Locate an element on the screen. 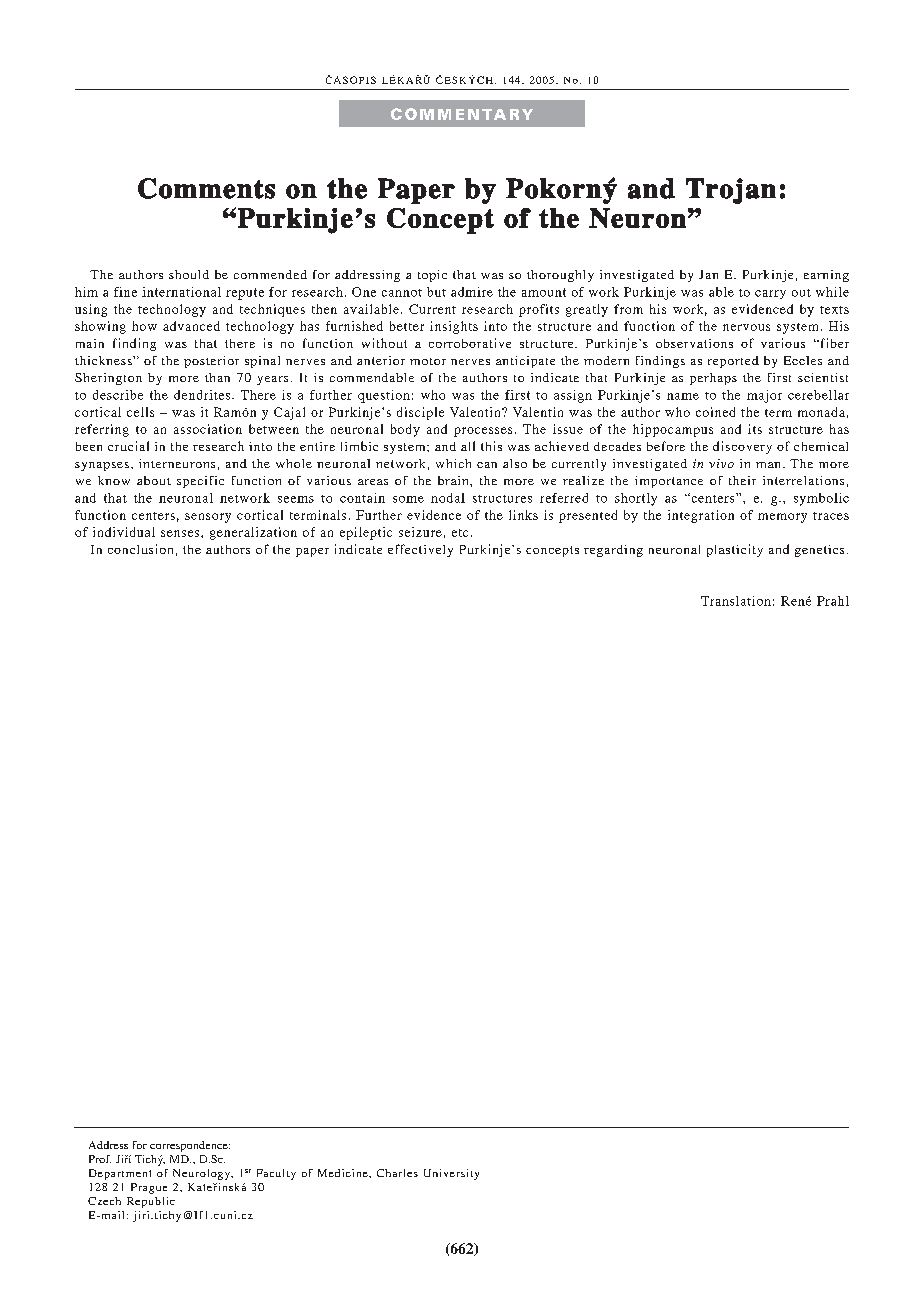 The width and height of the screenshot is (924, 1308). admire is located at coordinates (472, 292).
